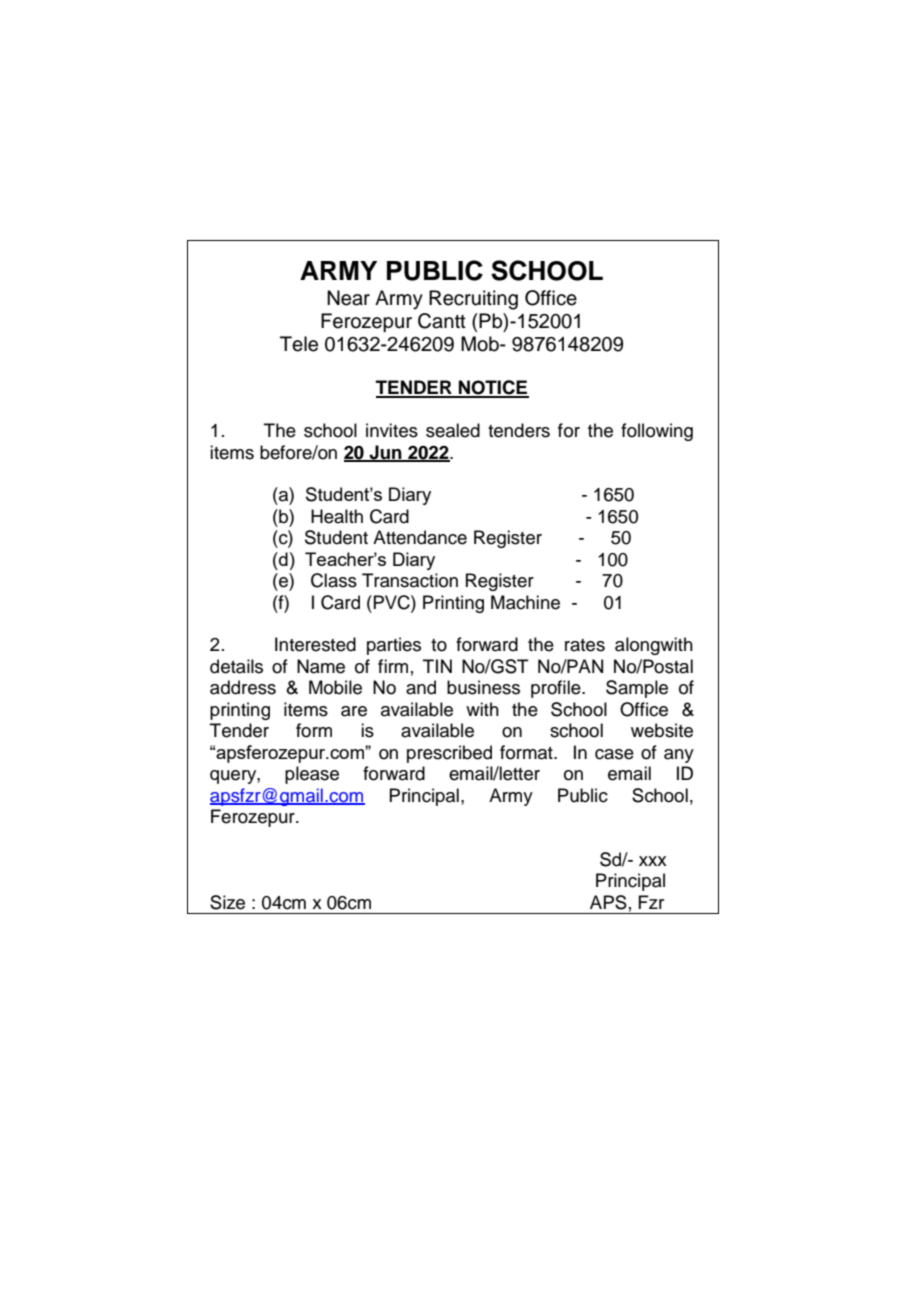 The width and height of the screenshot is (924, 1308). What do you see at coordinates (299, 344) in the screenshot?
I see `Tele` at bounding box center [299, 344].
